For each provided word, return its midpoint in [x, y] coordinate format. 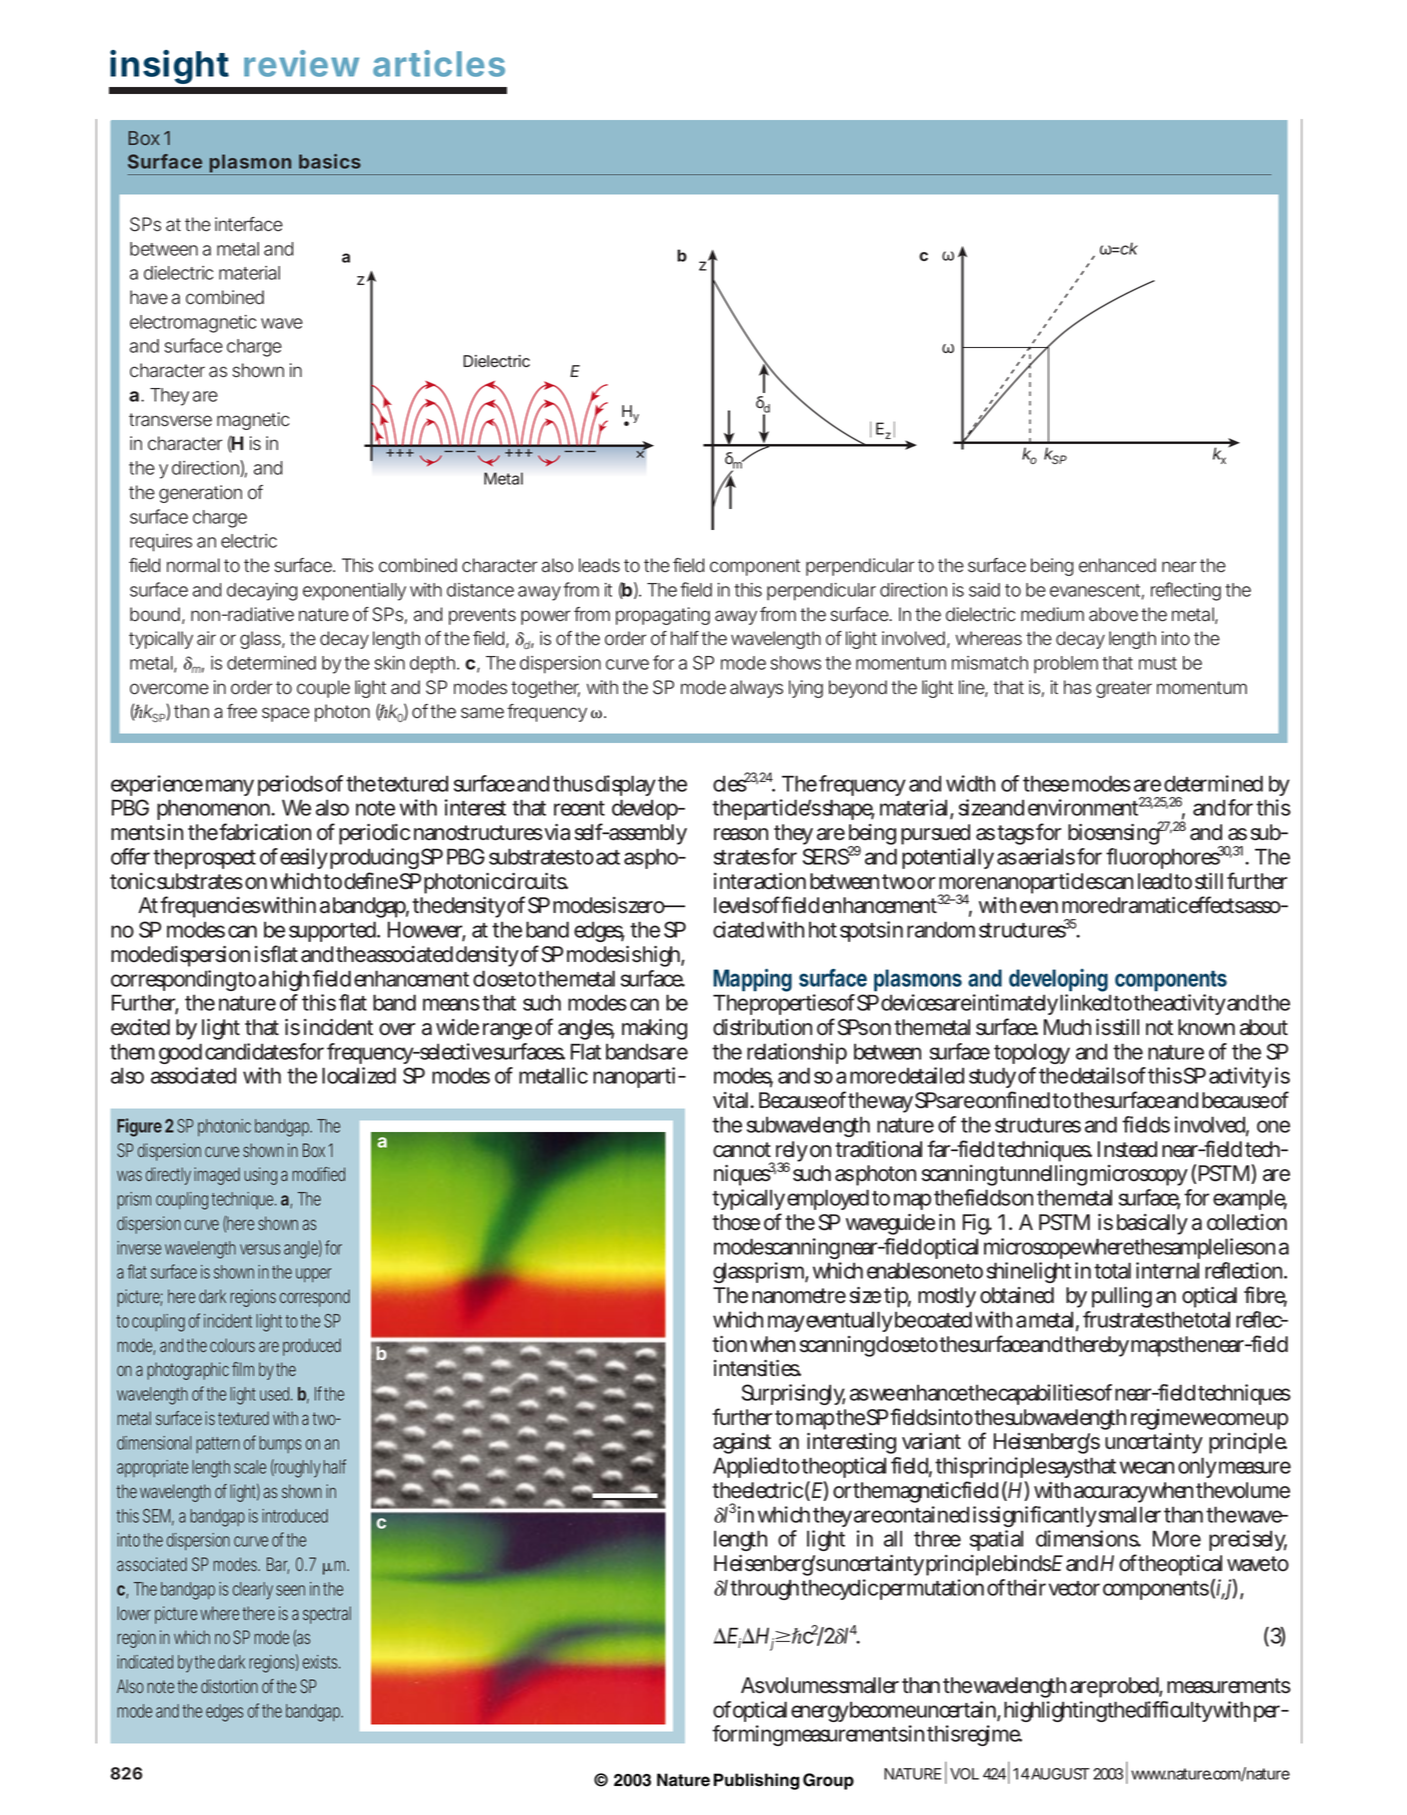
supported [332, 931]
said [984, 590]
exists [321, 1662]
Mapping [752, 980]
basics [330, 161]
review [301, 63]
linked [1085, 1002]
